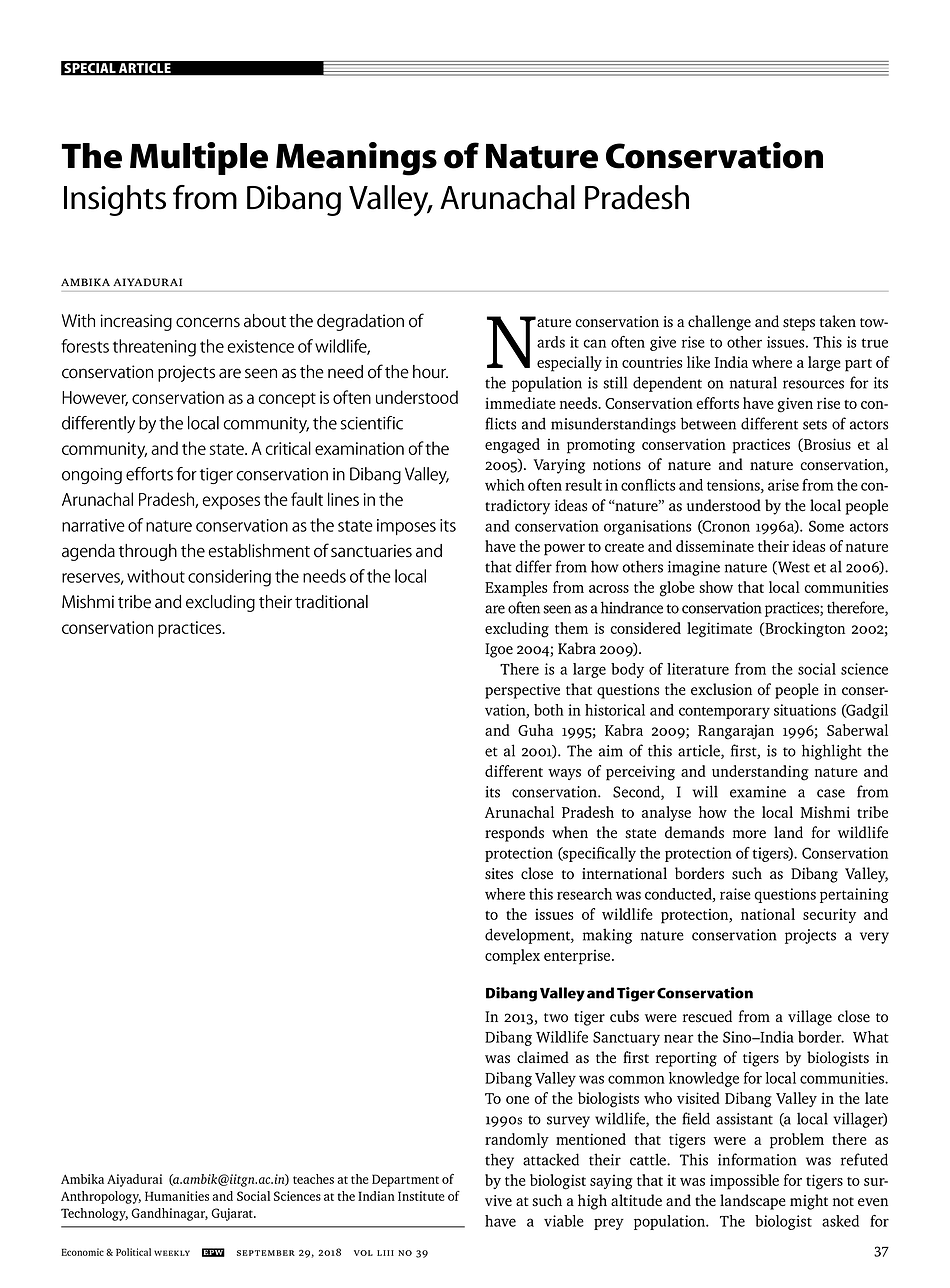  I want to click on considering, so click(229, 578).
